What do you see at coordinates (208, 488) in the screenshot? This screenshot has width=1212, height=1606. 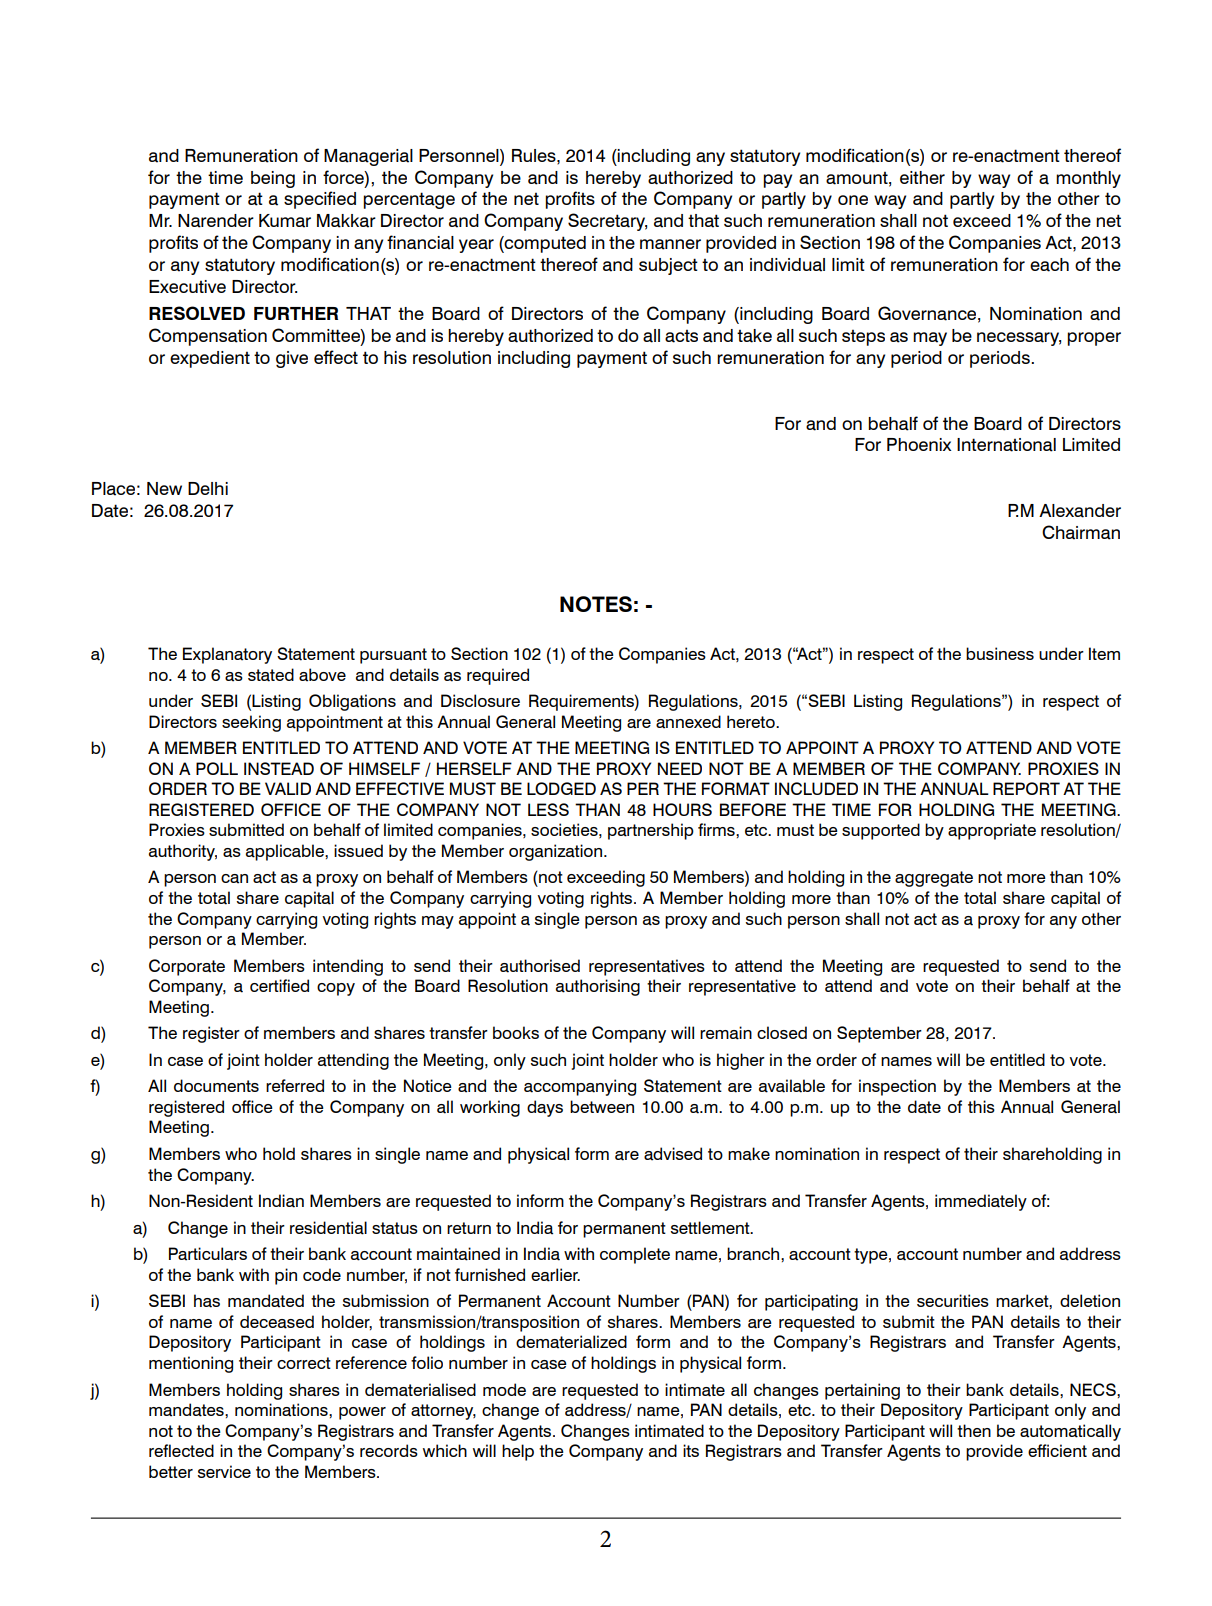 I see `Delhi` at bounding box center [208, 488].
